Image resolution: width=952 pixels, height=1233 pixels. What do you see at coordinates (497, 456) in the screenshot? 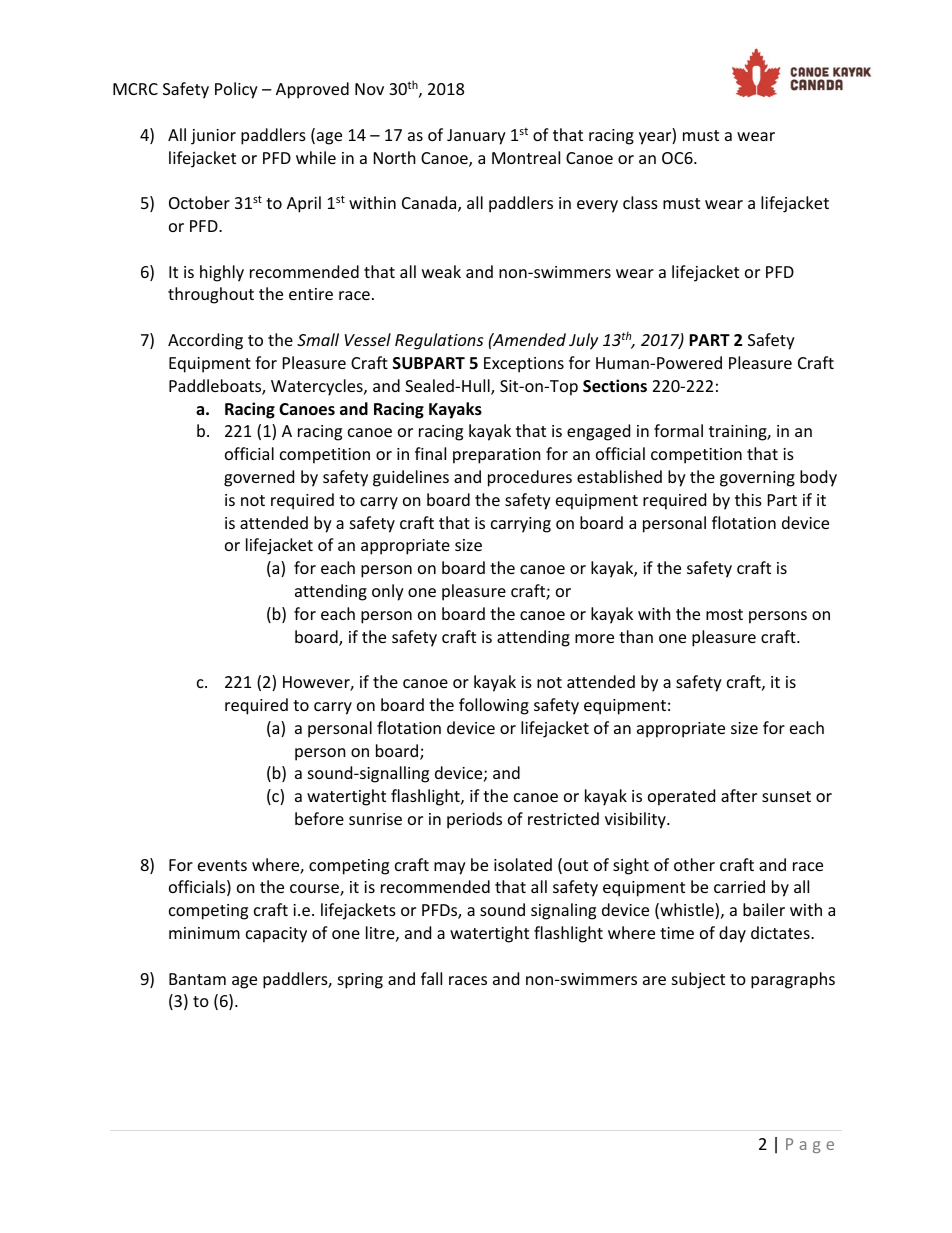
I see `preparation` at bounding box center [497, 456].
